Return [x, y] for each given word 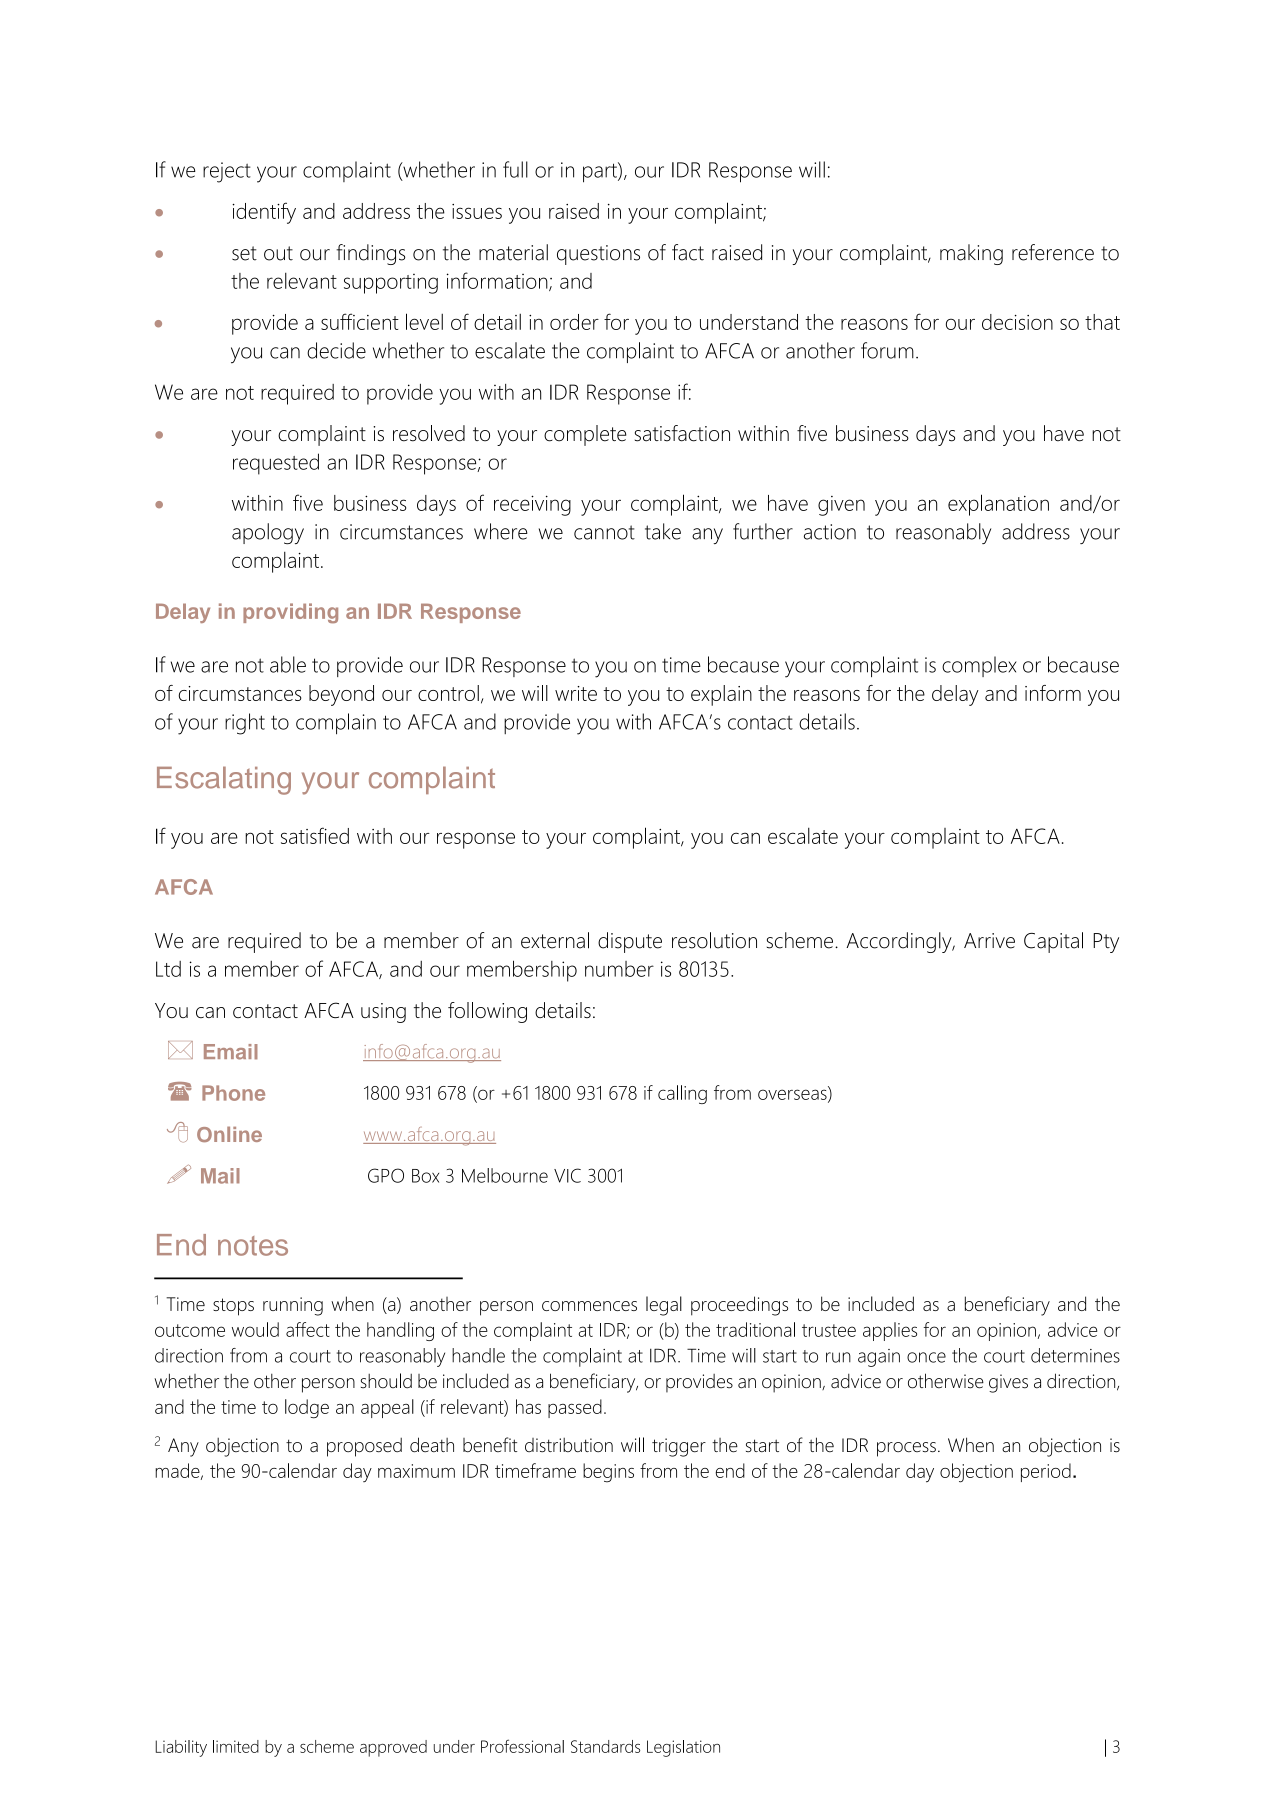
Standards [605, 1746]
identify [264, 213]
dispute [630, 942]
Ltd [168, 969]
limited [236, 1746]
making [971, 254]
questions [598, 255]
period [1046, 1472]
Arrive [989, 941]
